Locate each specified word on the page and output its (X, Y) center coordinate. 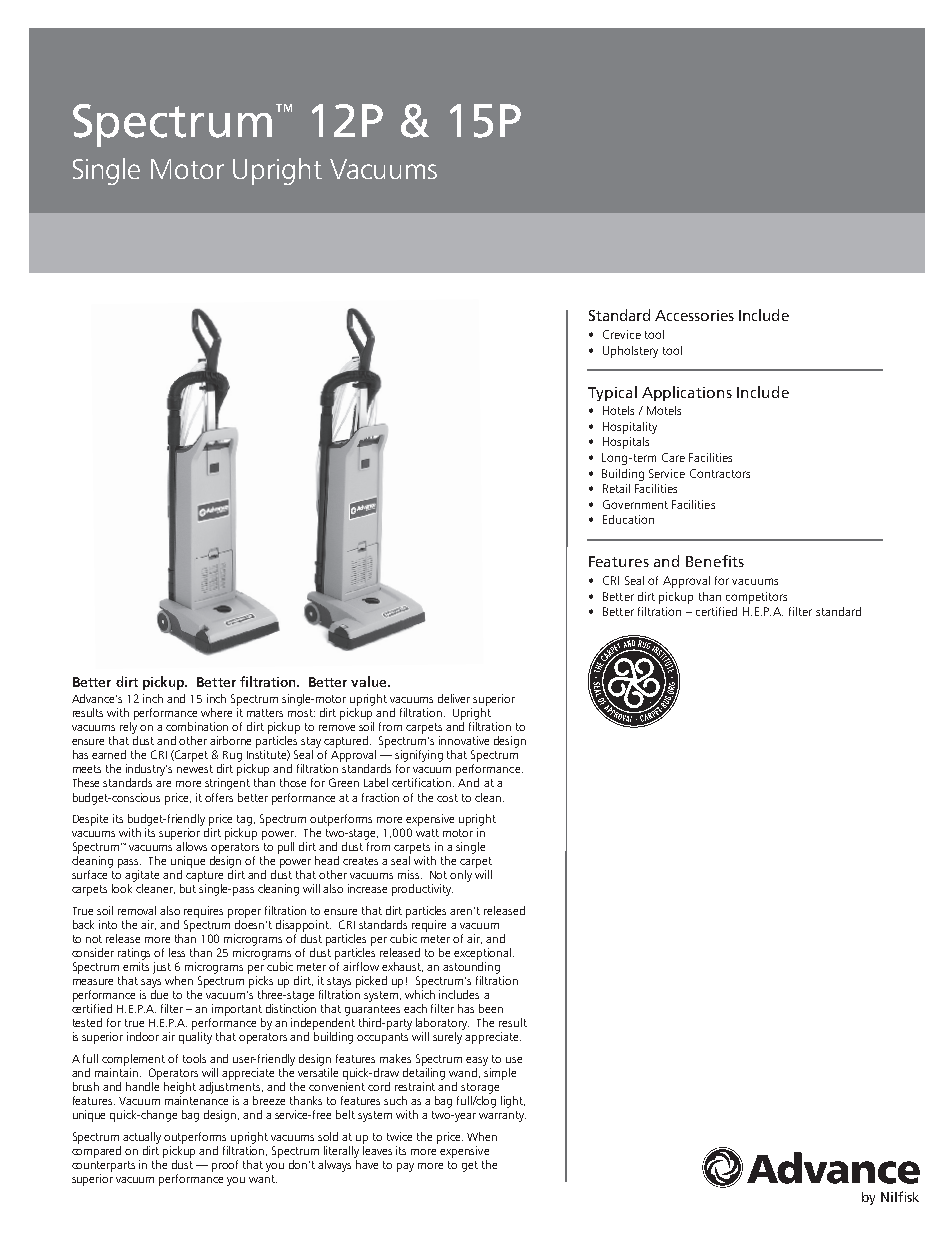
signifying (419, 757)
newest (195, 769)
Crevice (622, 334)
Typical (612, 393)
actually (142, 1138)
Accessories (694, 315)
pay (405, 1167)
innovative (464, 740)
